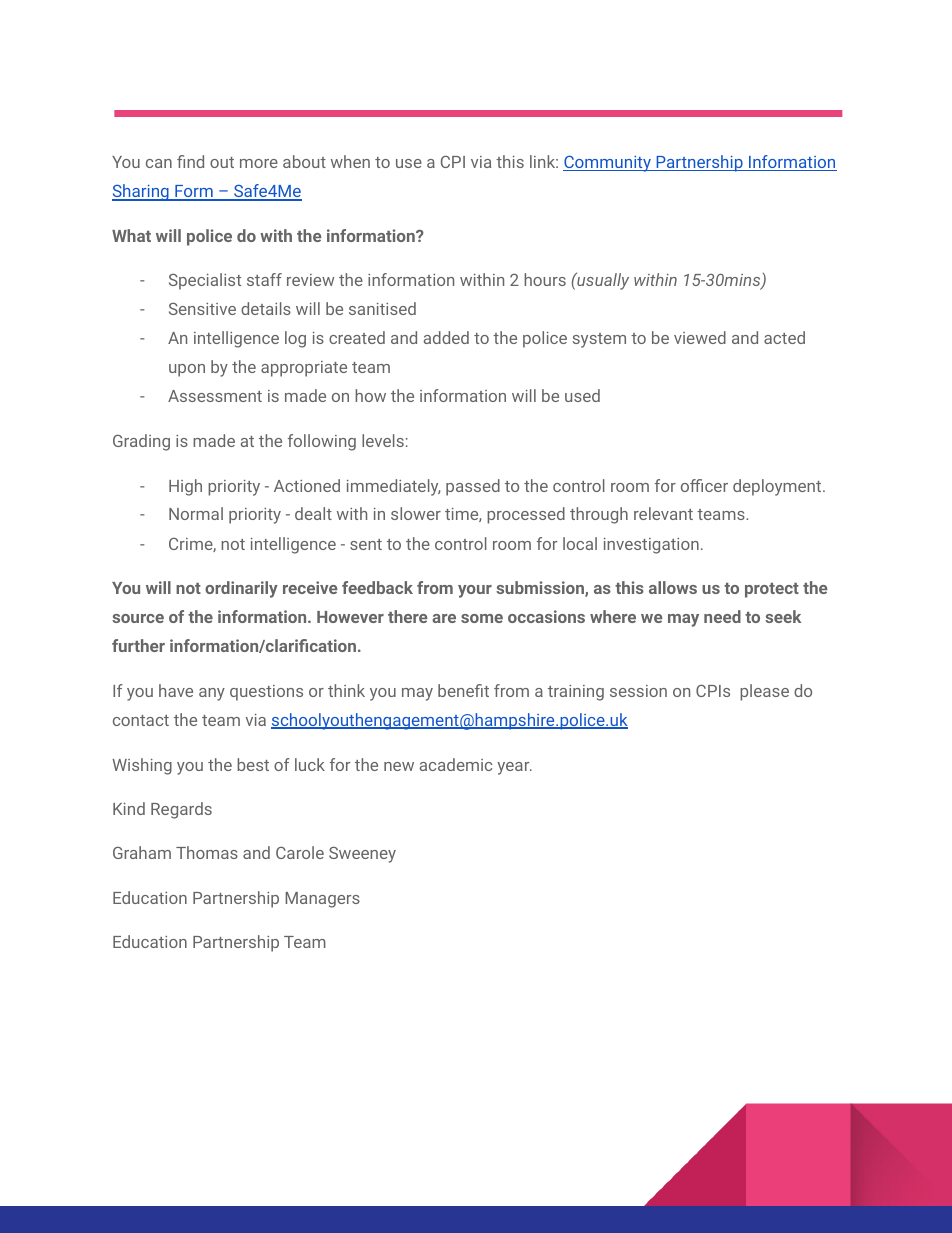 Image resolution: width=952 pixels, height=1233 pixels. What do you see at coordinates (608, 163) in the screenshot?
I see `Community` at bounding box center [608, 163].
